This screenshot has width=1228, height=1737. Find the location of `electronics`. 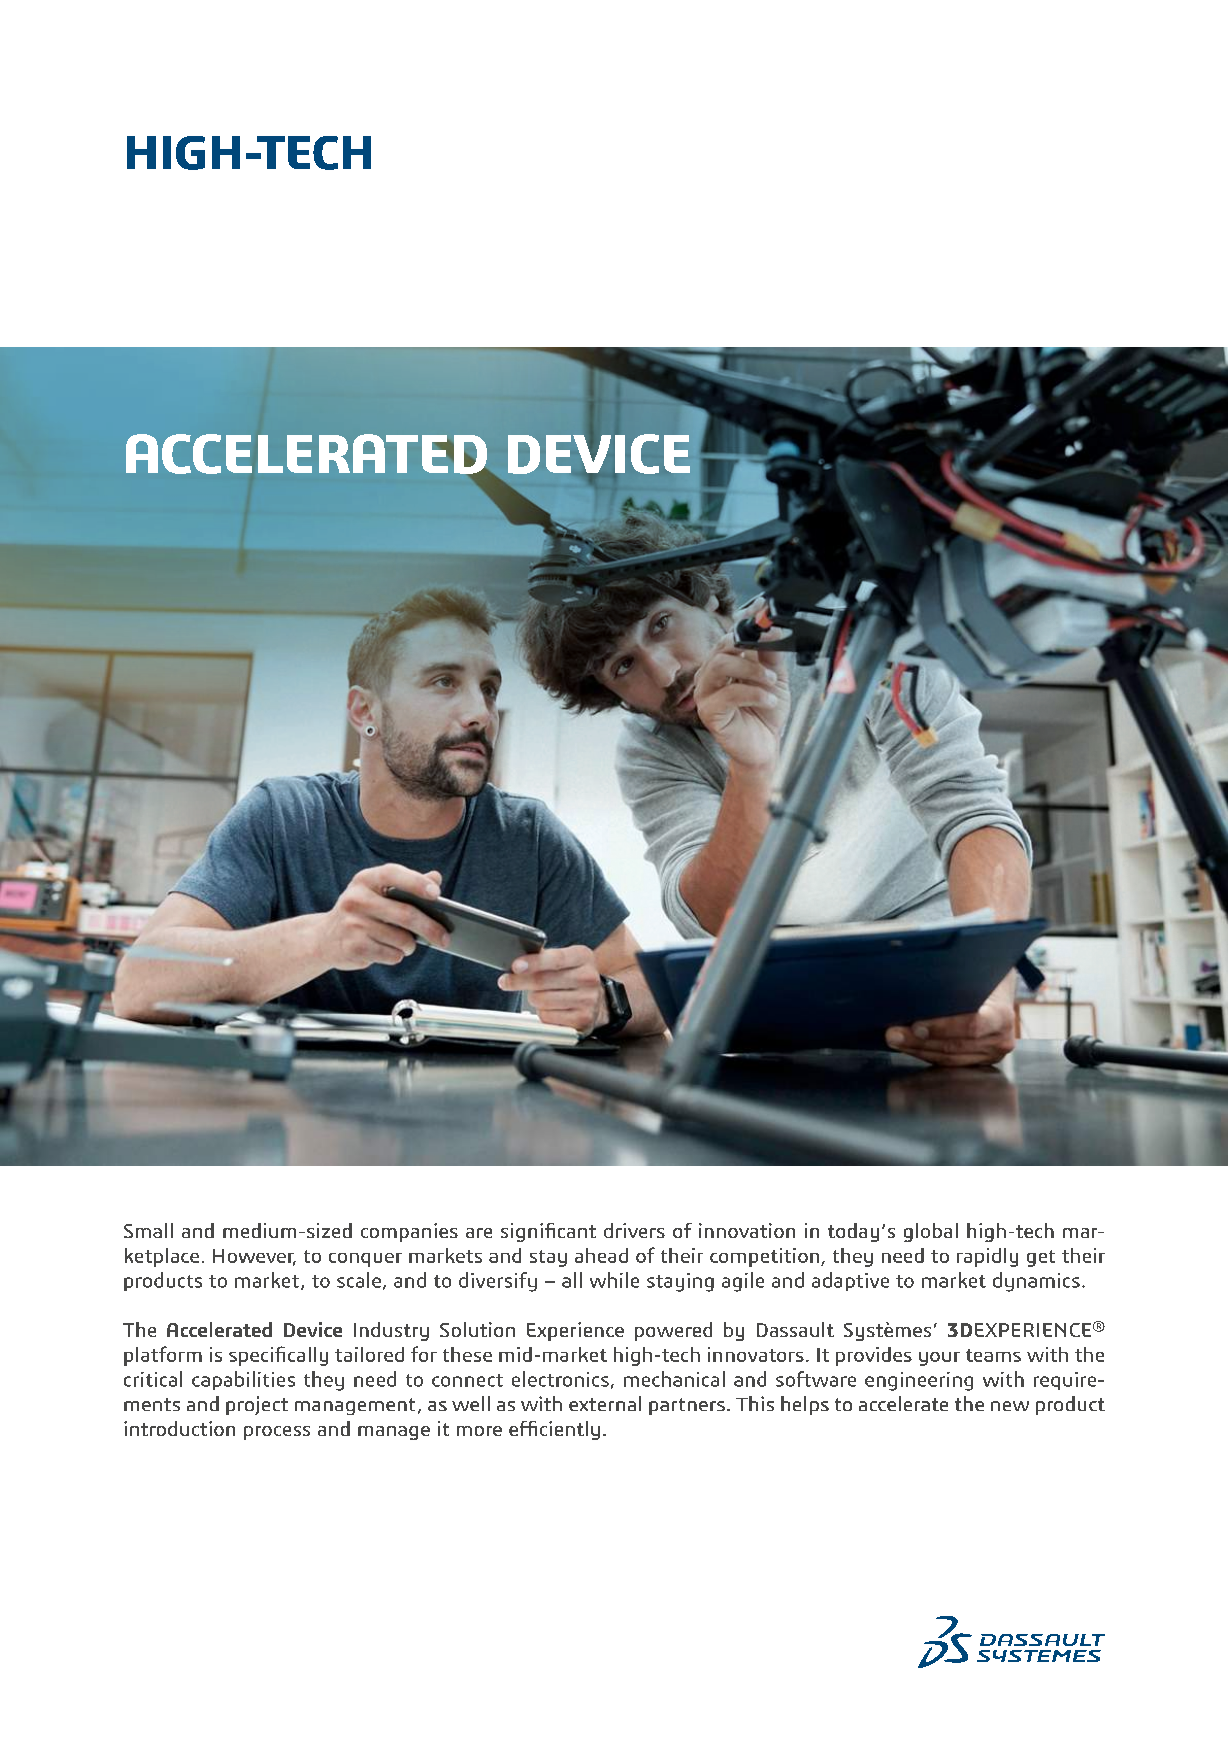

electronics is located at coordinates (560, 1379).
